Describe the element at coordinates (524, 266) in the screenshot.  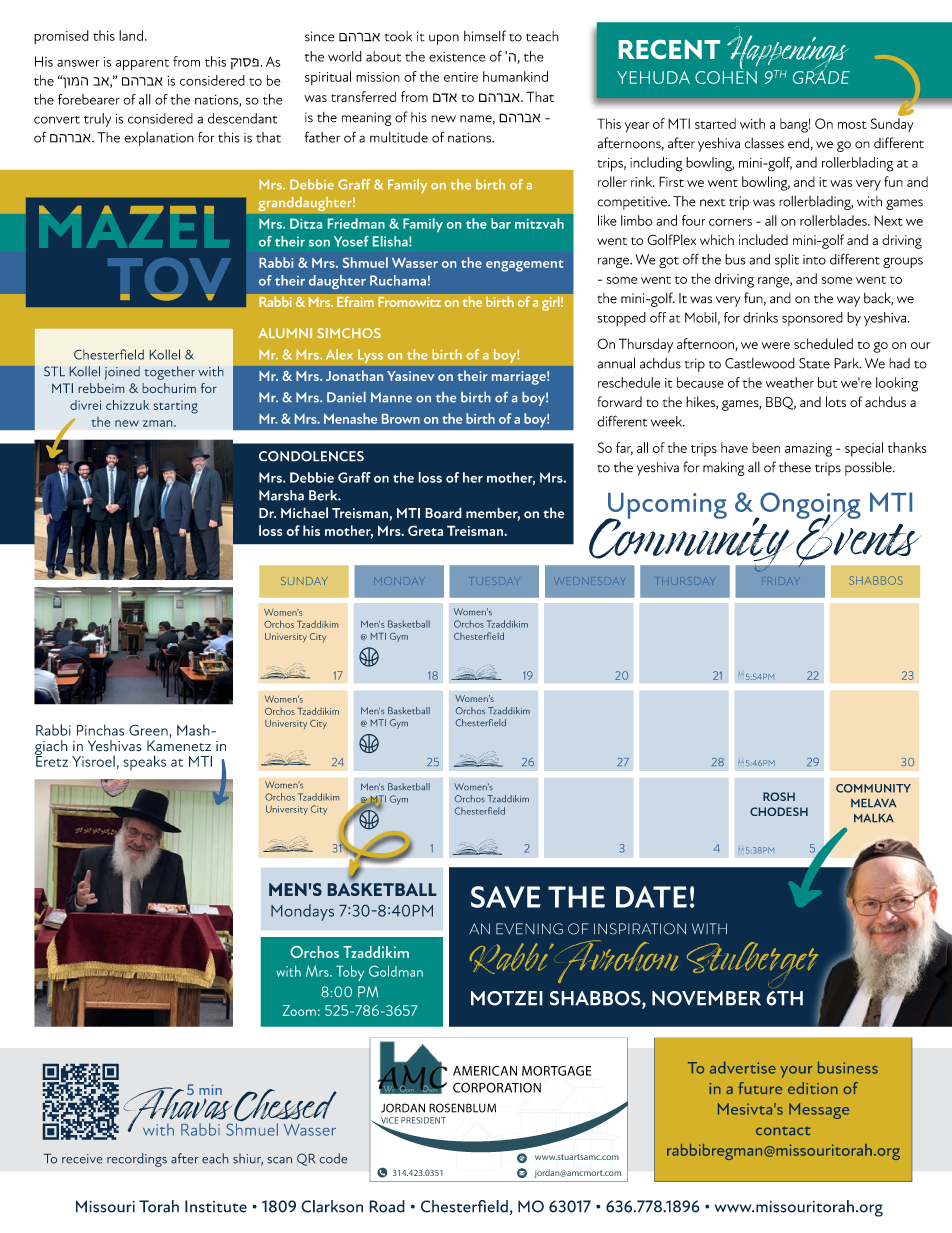
I see `engagement` at that location.
